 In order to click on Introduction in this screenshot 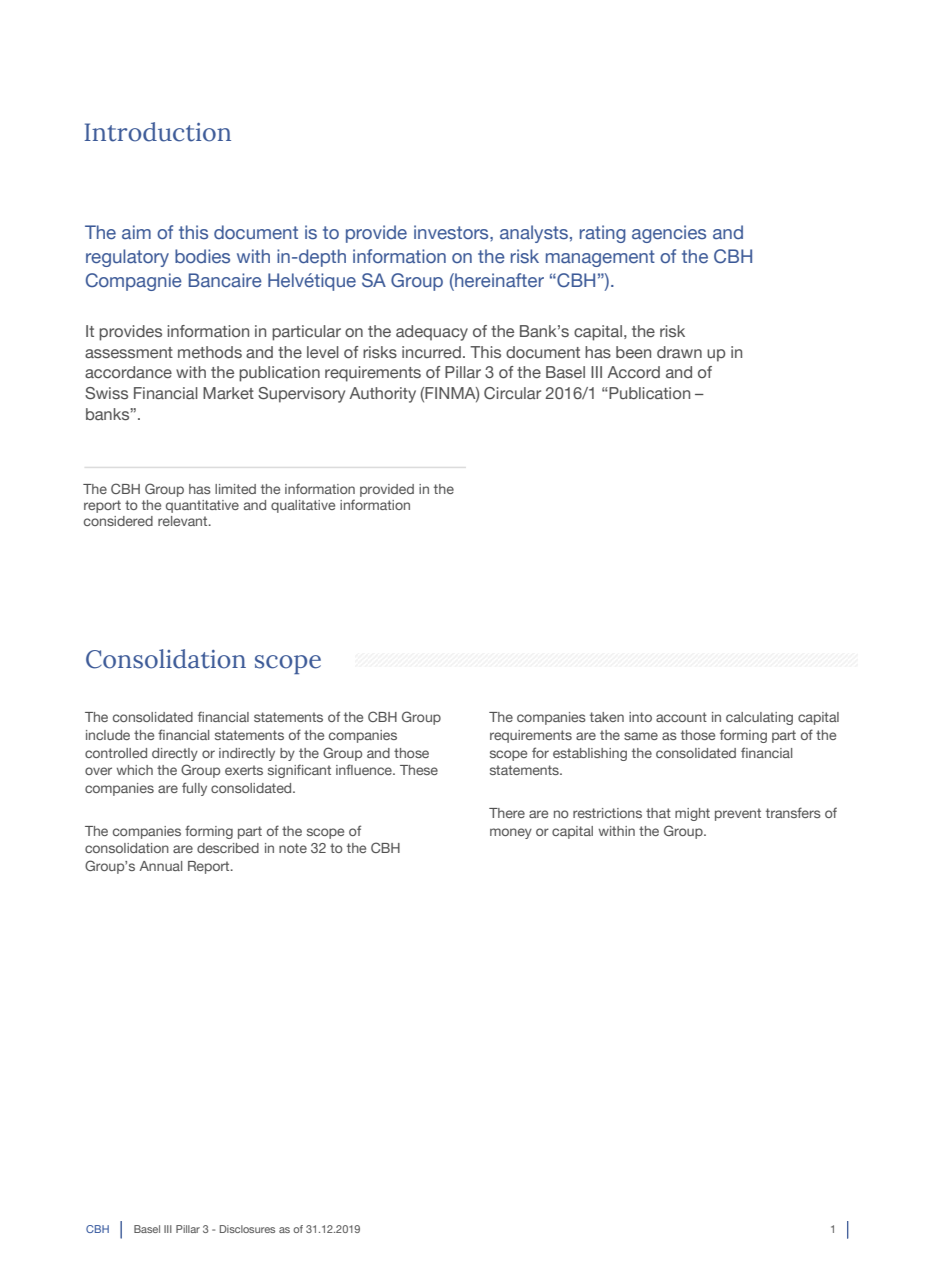, I will do `click(158, 132)`.
